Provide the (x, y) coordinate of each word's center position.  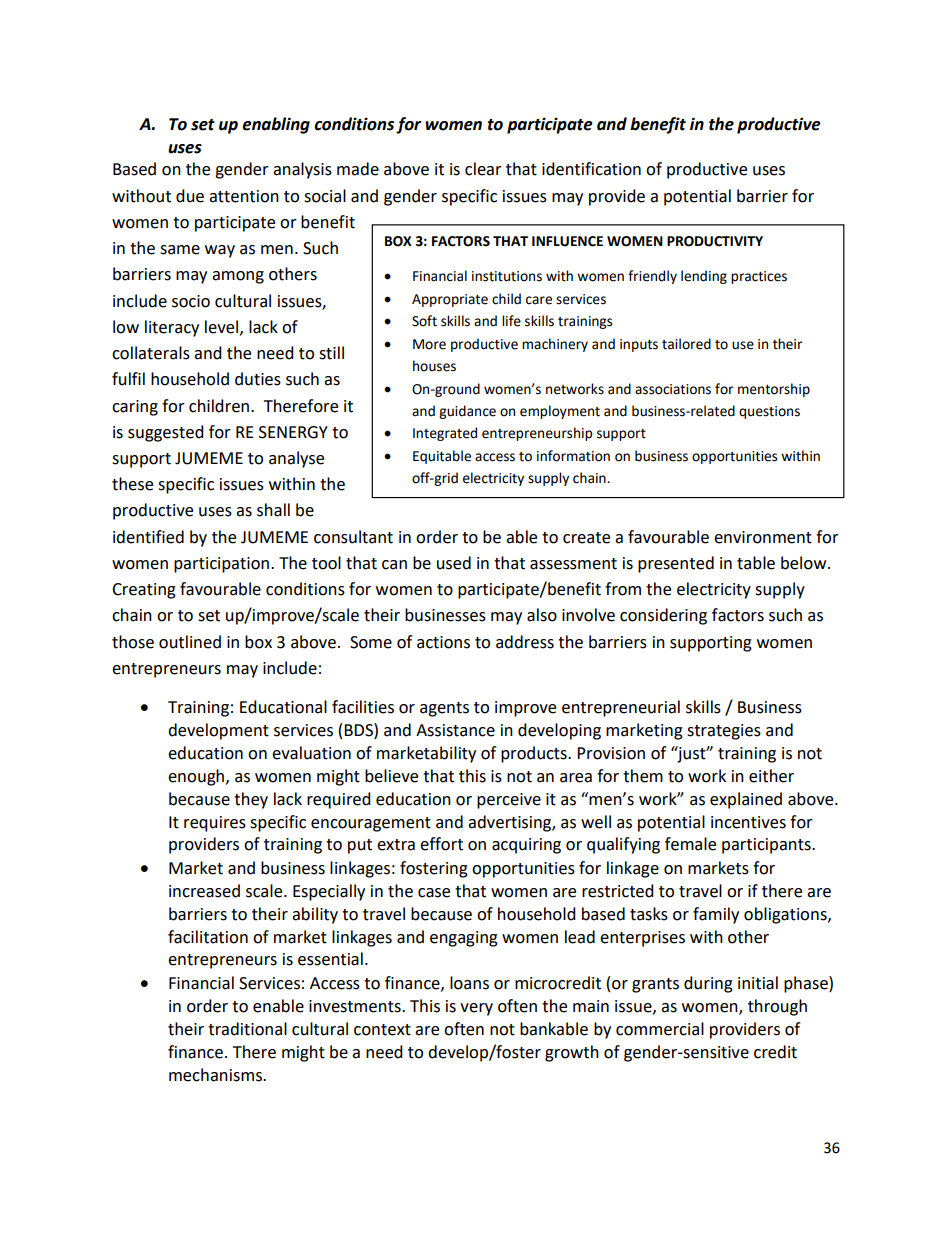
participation (221, 565)
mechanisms (216, 1075)
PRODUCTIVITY (715, 241)
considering (663, 616)
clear (483, 169)
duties (258, 379)
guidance (467, 412)
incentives (748, 822)
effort (441, 844)
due (190, 196)
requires (215, 824)
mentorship (774, 390)
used (454, 563)
